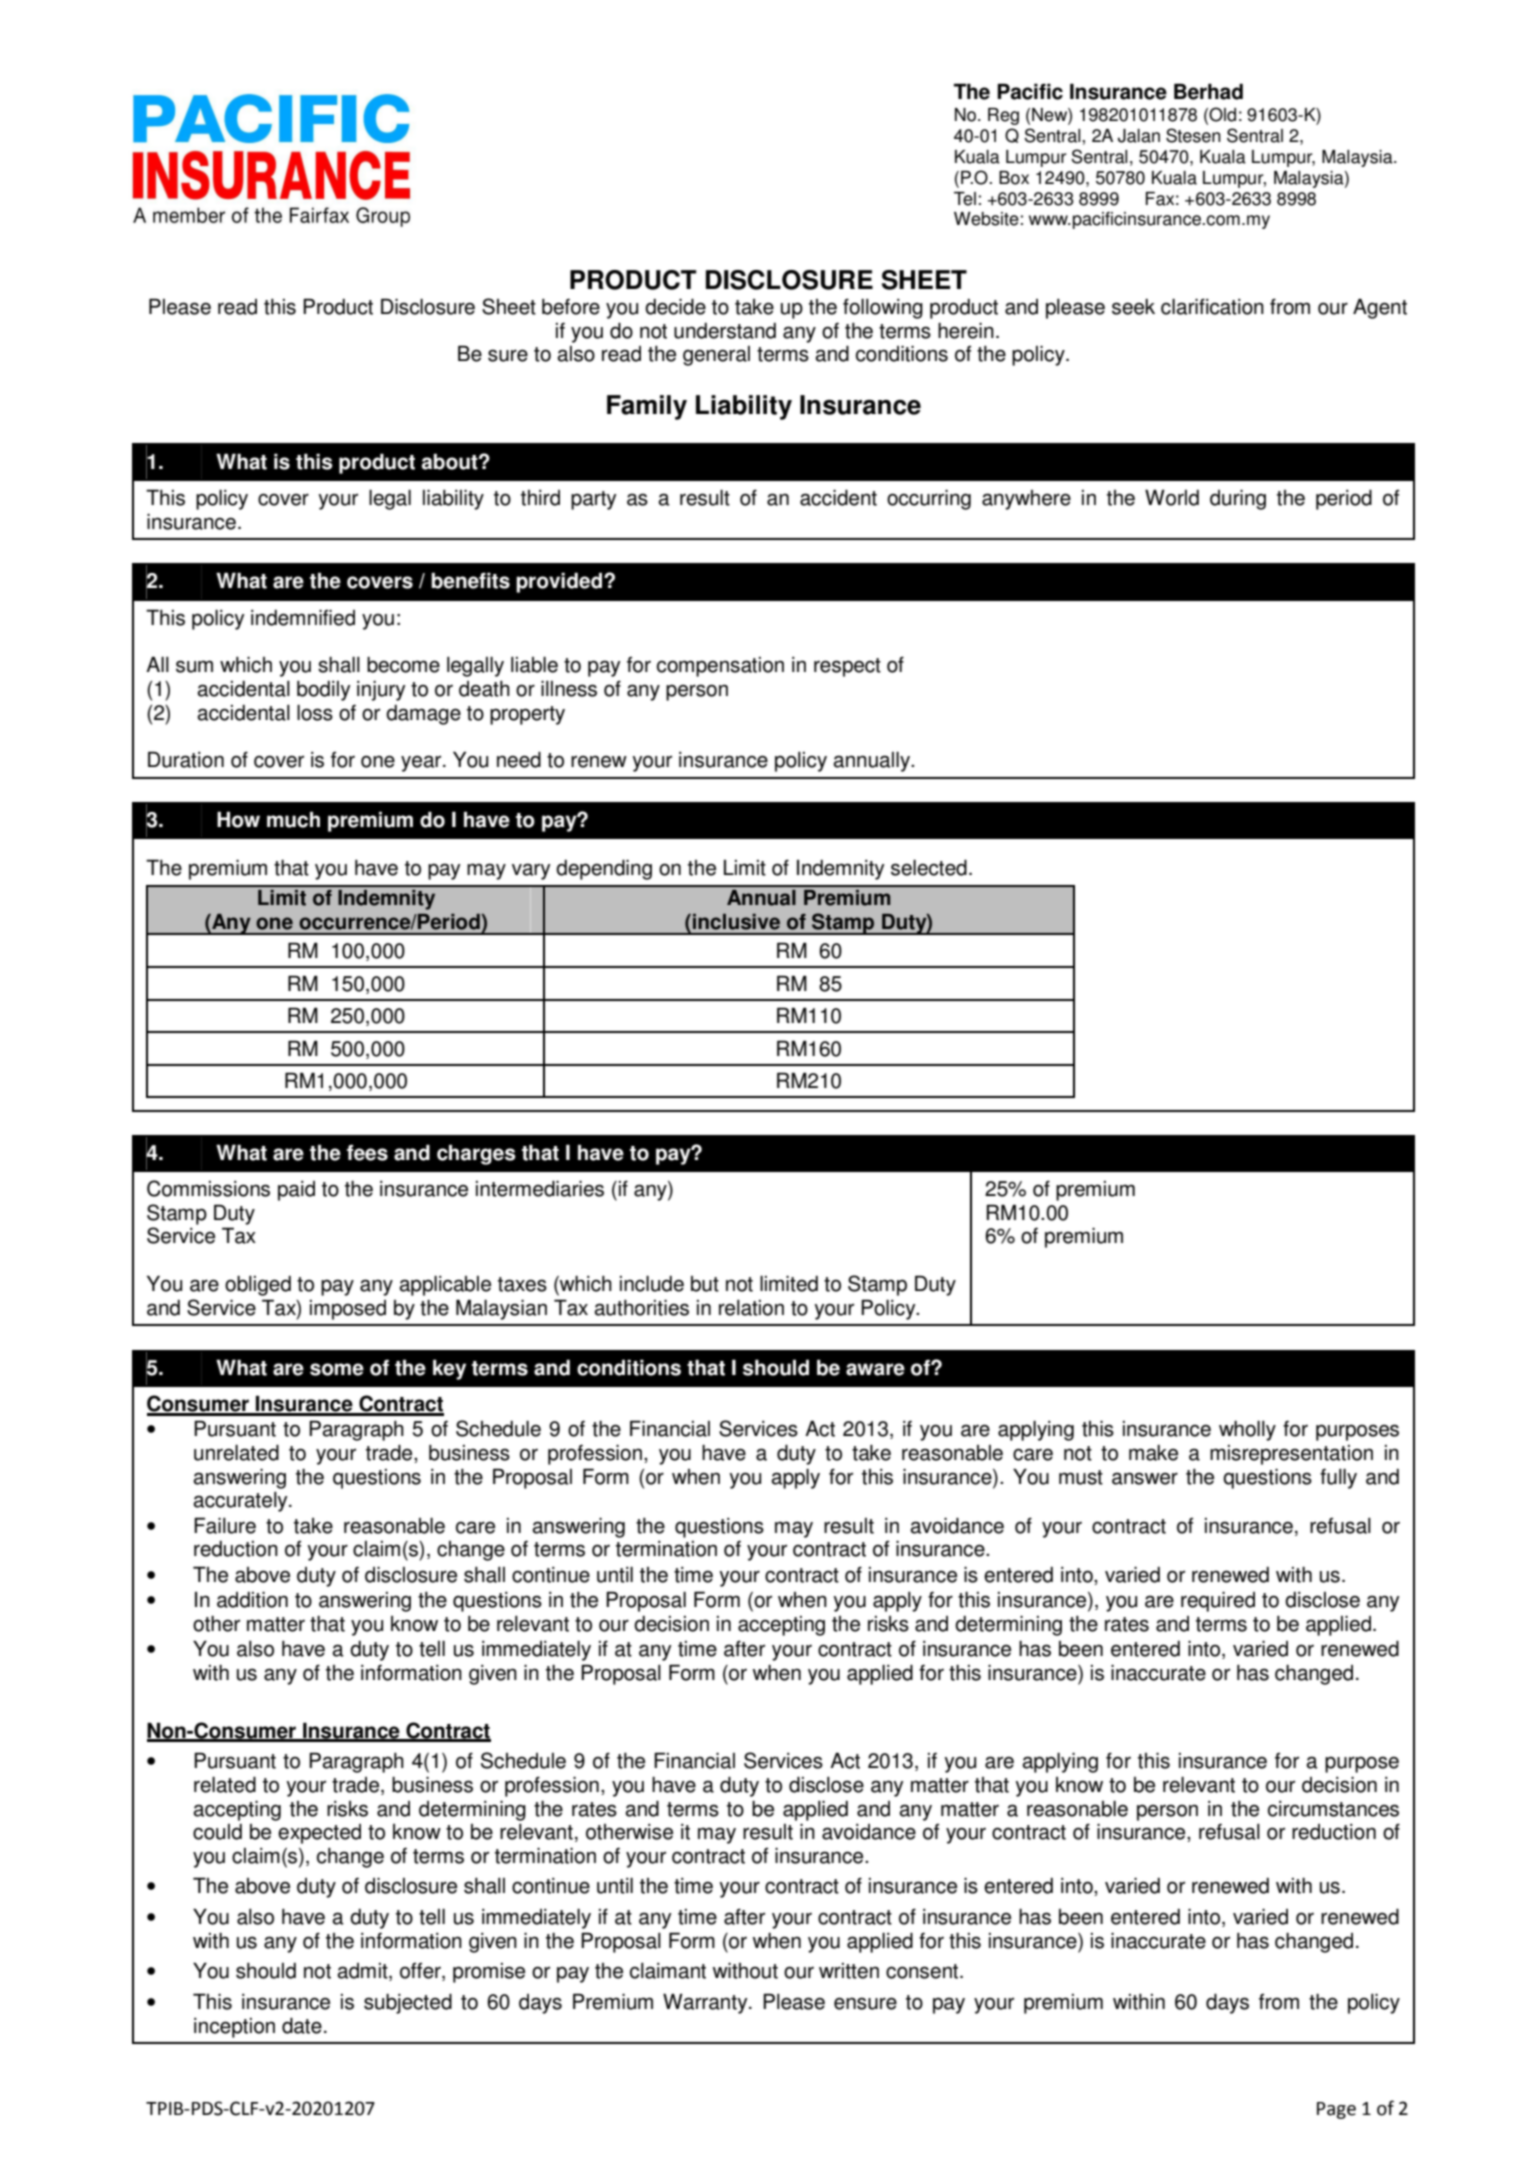 Image resolution: width=1540 pixels, height=2179 pixels. What do you see at coordinates (1208, 91) in the screenshot?
I see `Berhad` at bounding box center [1208, 91].
